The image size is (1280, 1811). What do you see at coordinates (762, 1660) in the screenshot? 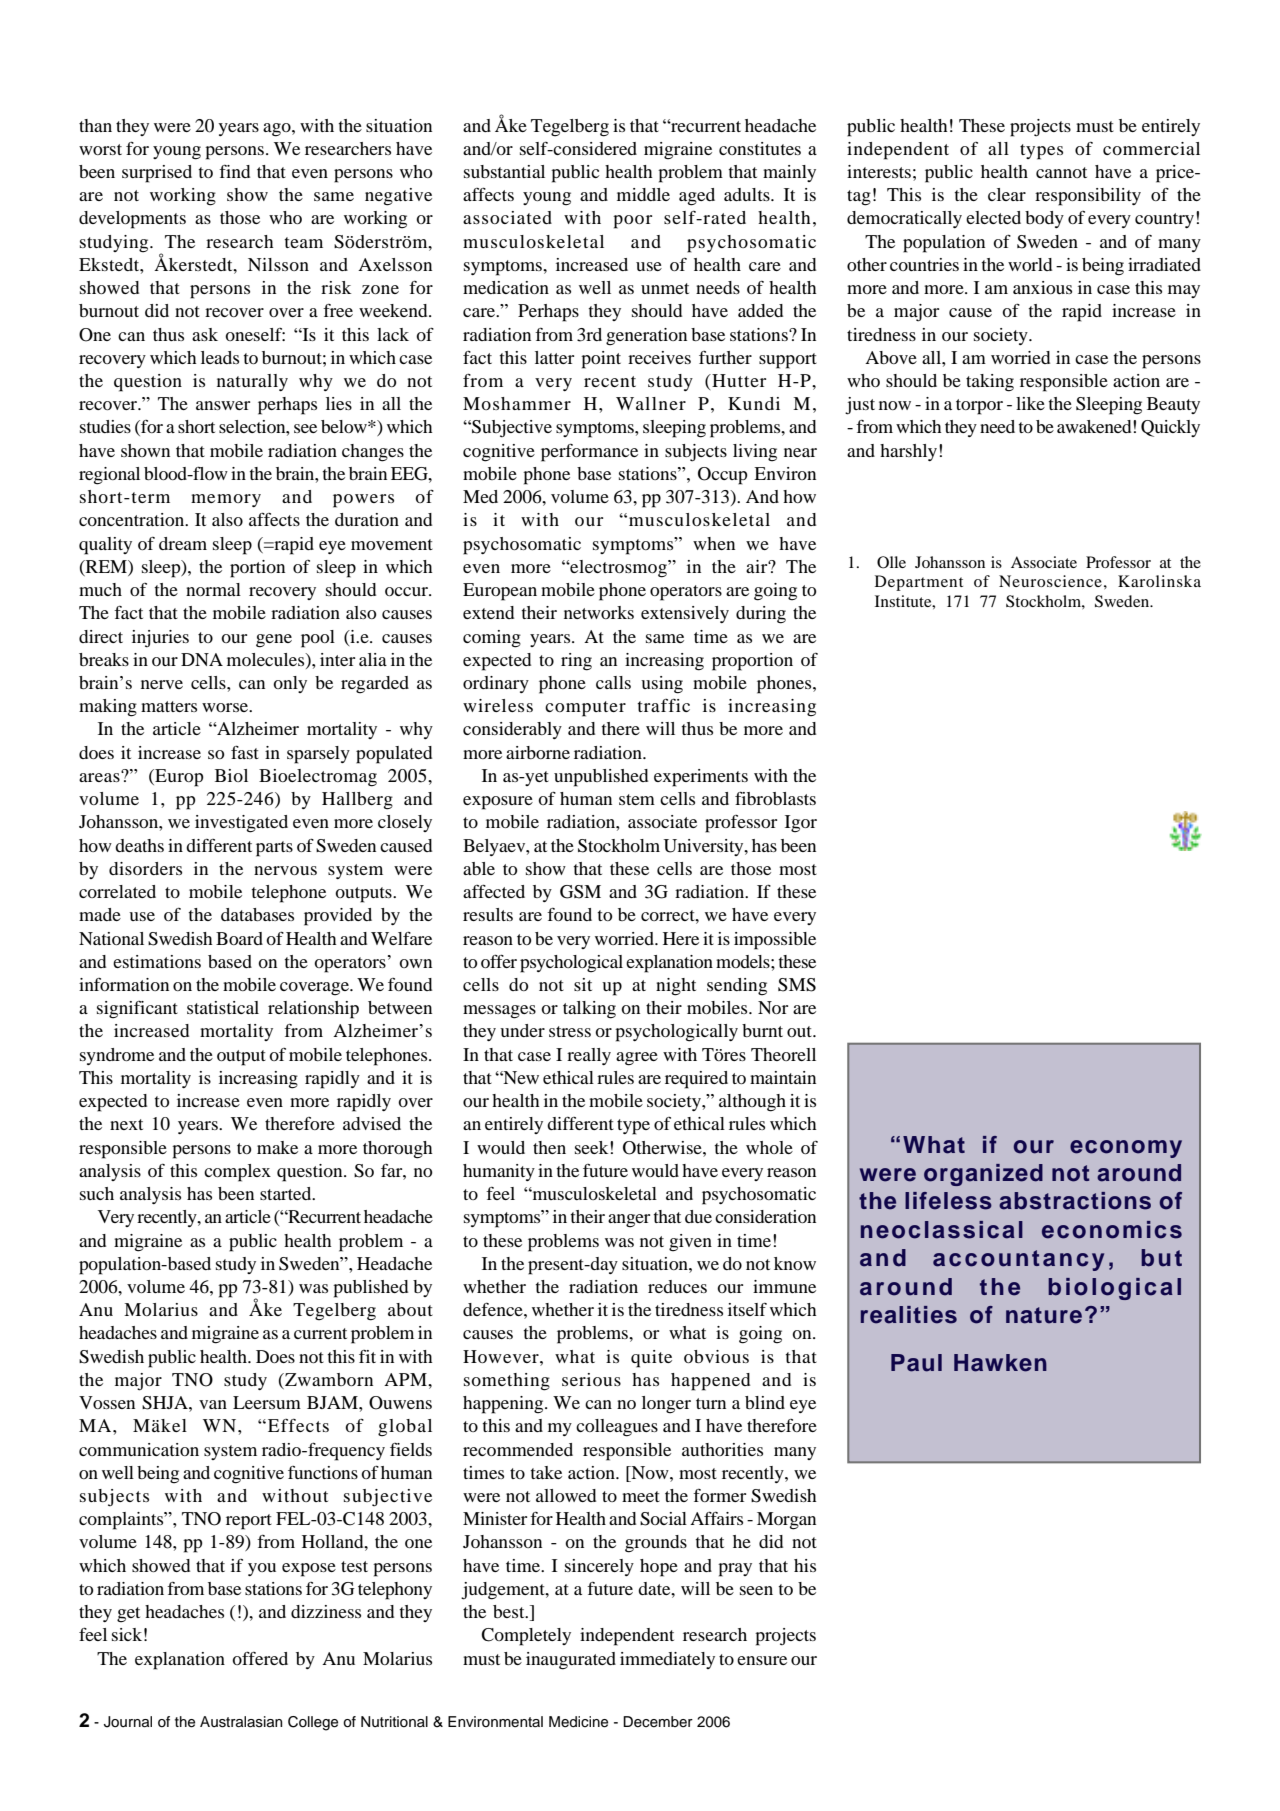
I see `ensure` at bounding box center [762, 1660].
